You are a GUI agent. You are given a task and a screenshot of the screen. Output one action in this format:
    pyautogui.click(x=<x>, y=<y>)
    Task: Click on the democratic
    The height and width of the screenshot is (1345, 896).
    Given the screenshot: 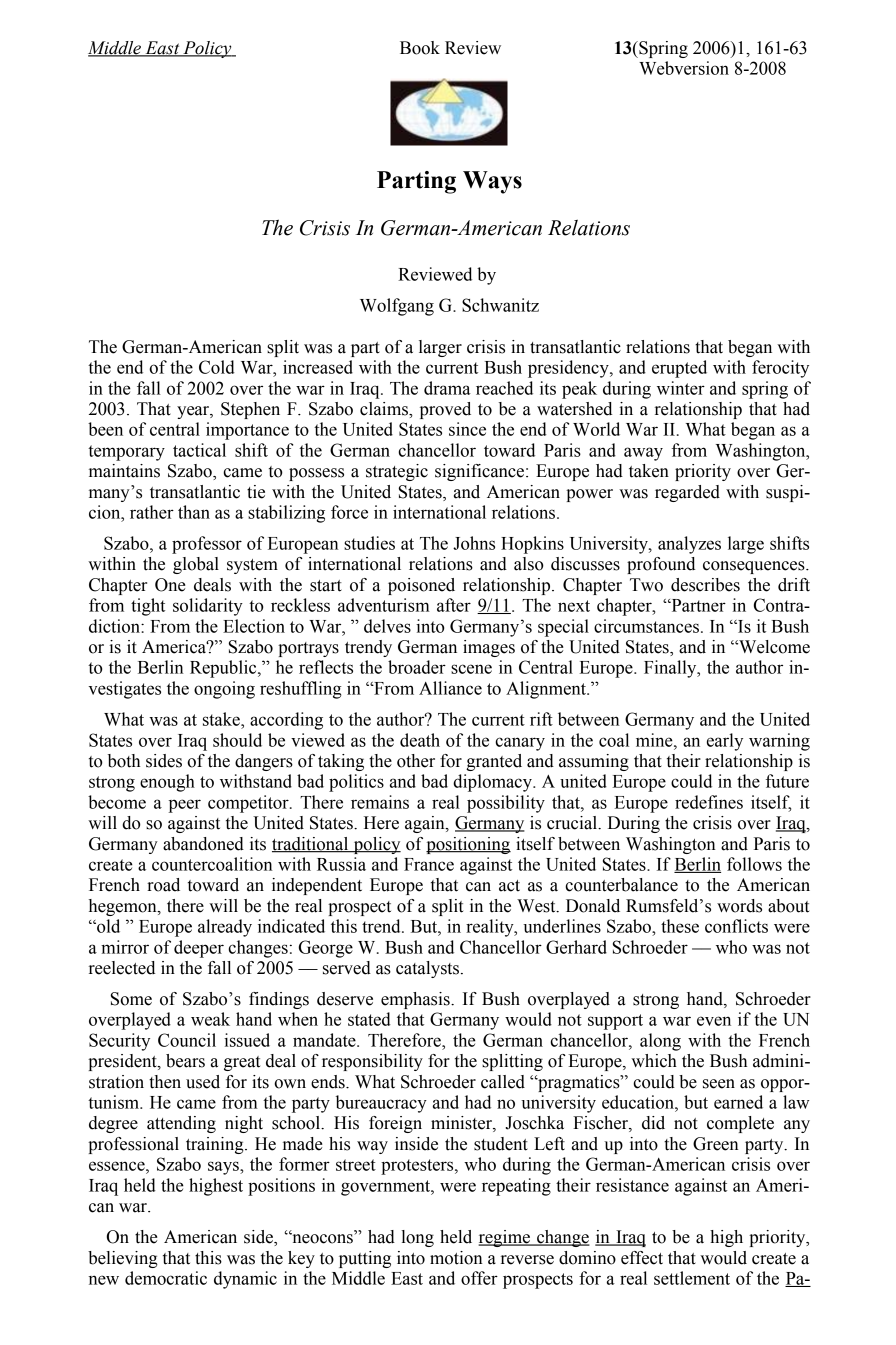 What is the action you would take?
    pyautogui.click(x=166, y=1278)
